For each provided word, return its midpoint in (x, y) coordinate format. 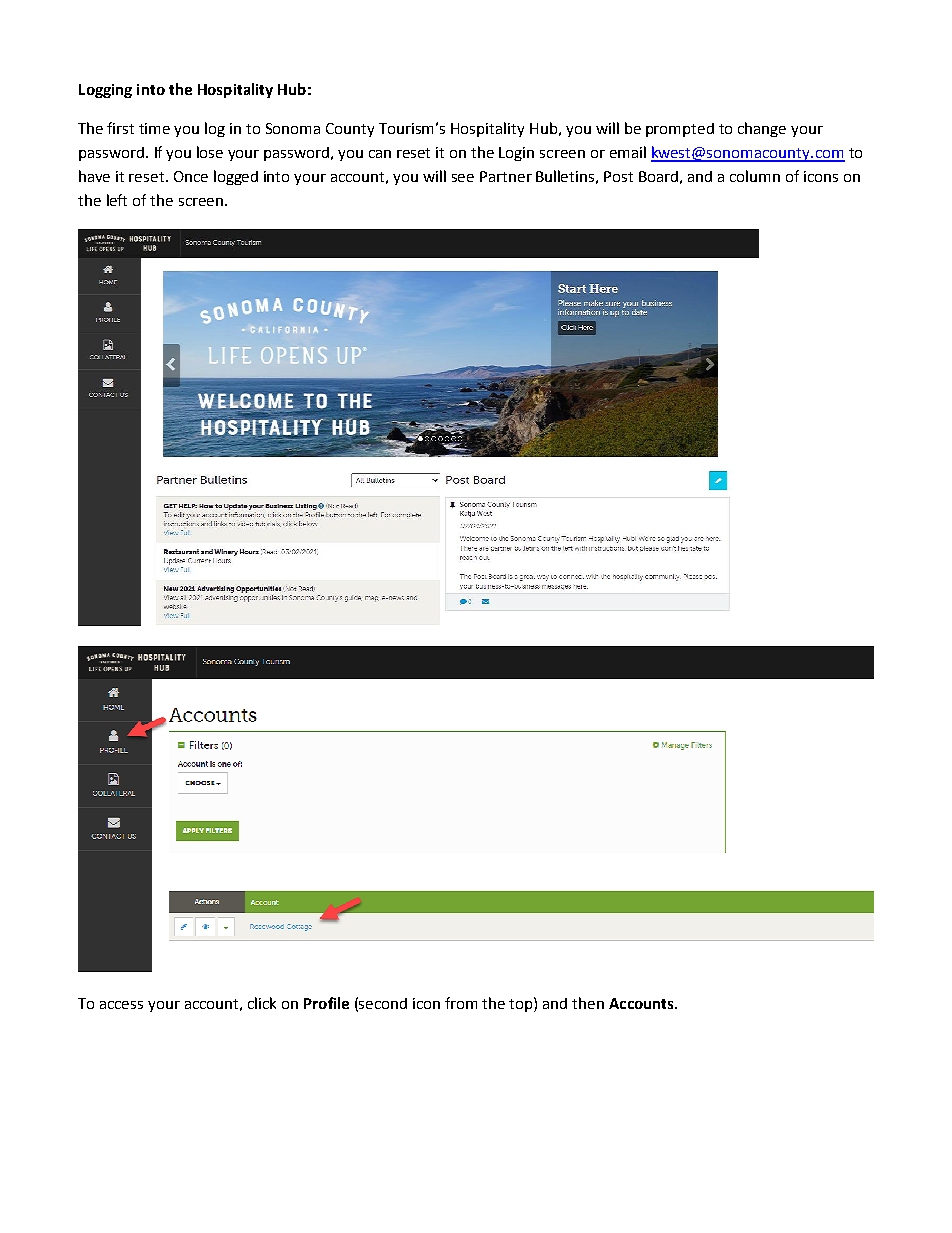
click (262, 1003)
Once (191, 176)
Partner (506, 176)
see (463, 178)
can (380, 154)
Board (658, 176)
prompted (680, 130)
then (588, 1003)
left (117, 200)
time (154, 128)
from (461, 1003)
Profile (326, 1003)
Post (618, 176)
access (121, 1005)
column (755, 176)
